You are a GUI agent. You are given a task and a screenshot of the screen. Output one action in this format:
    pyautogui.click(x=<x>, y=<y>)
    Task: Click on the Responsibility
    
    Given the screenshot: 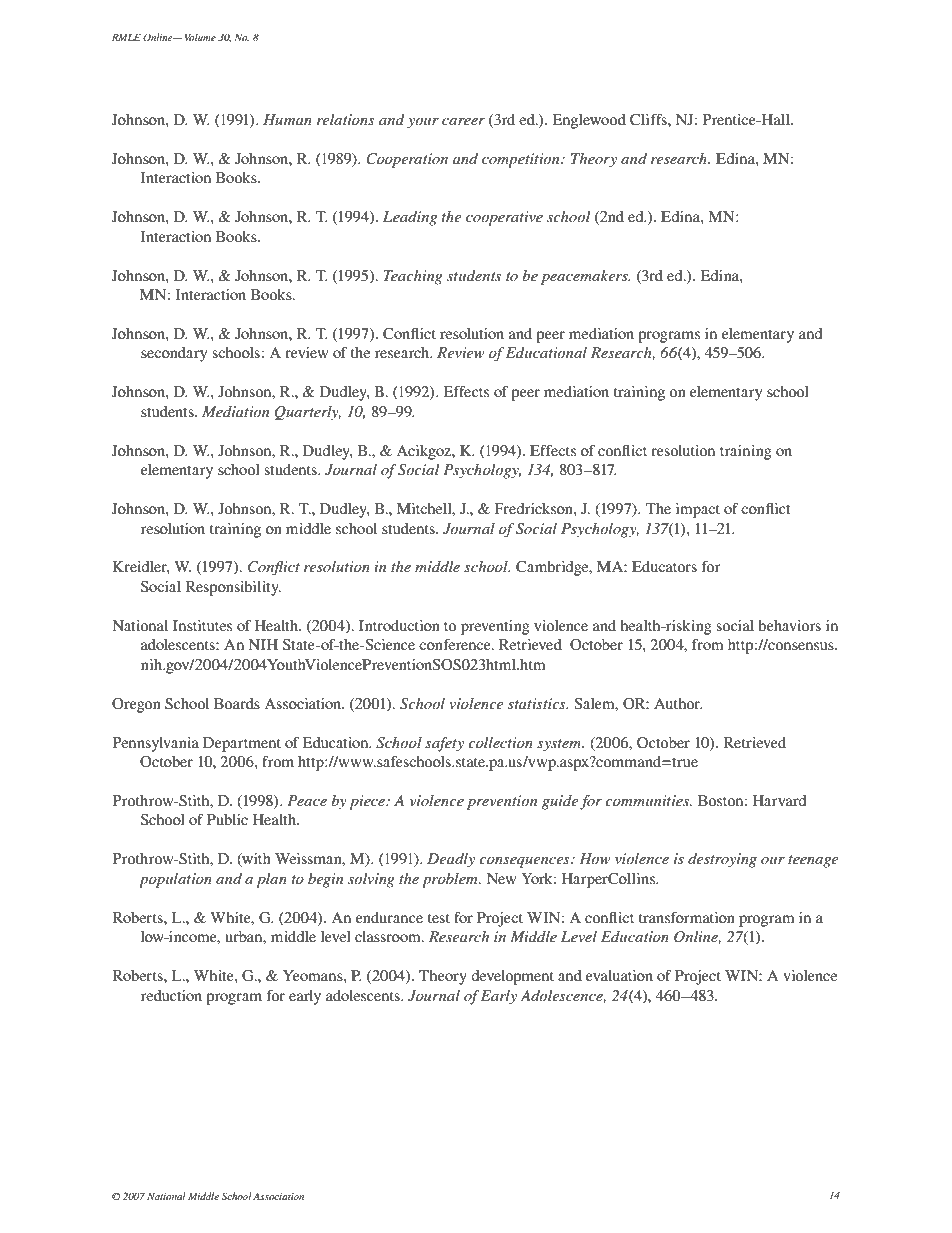 What is the action you would take?
    pyautogui.click(x=233, y=588)
